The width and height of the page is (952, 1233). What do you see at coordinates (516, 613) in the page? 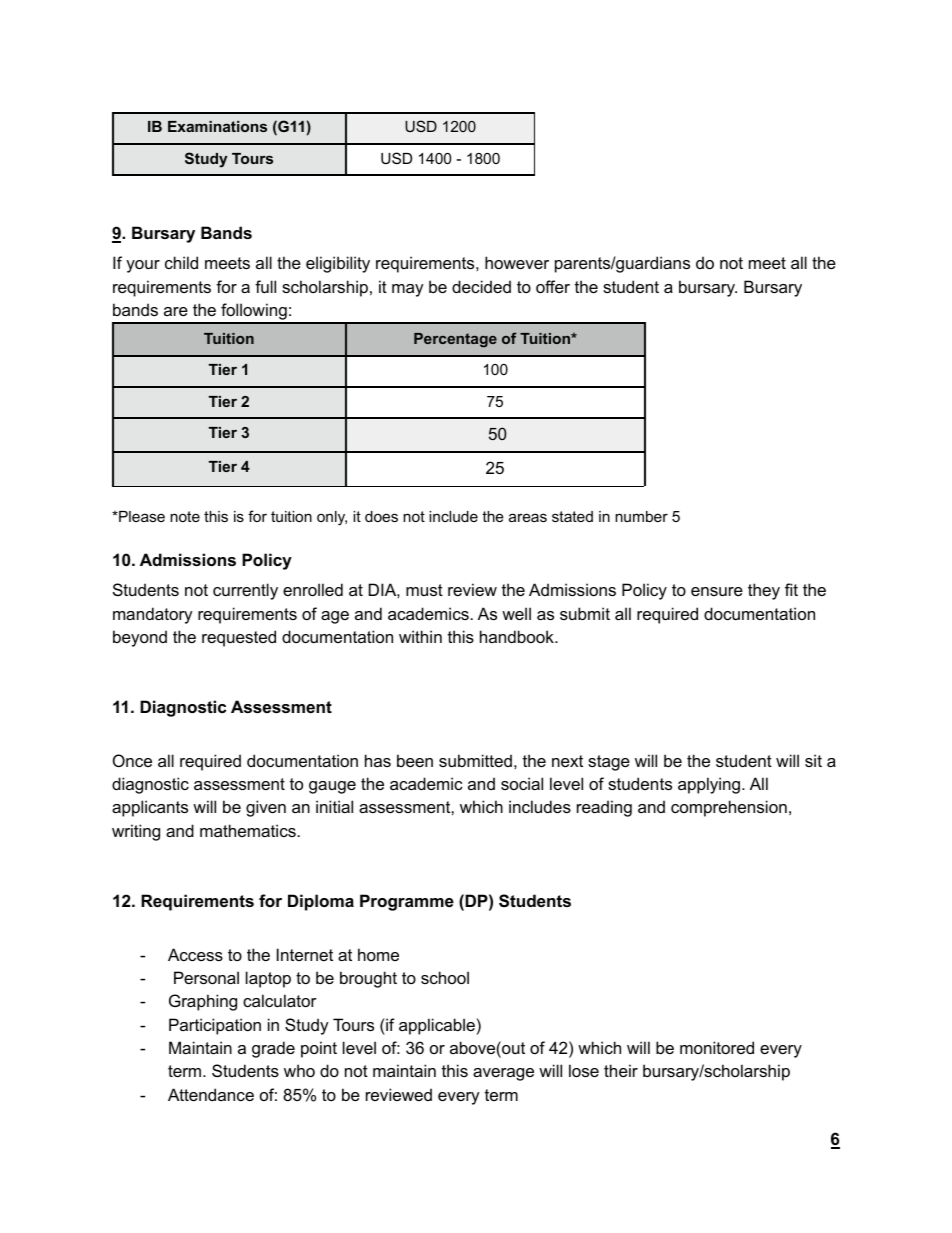
I see `well` at bounding box center [516, 613].
